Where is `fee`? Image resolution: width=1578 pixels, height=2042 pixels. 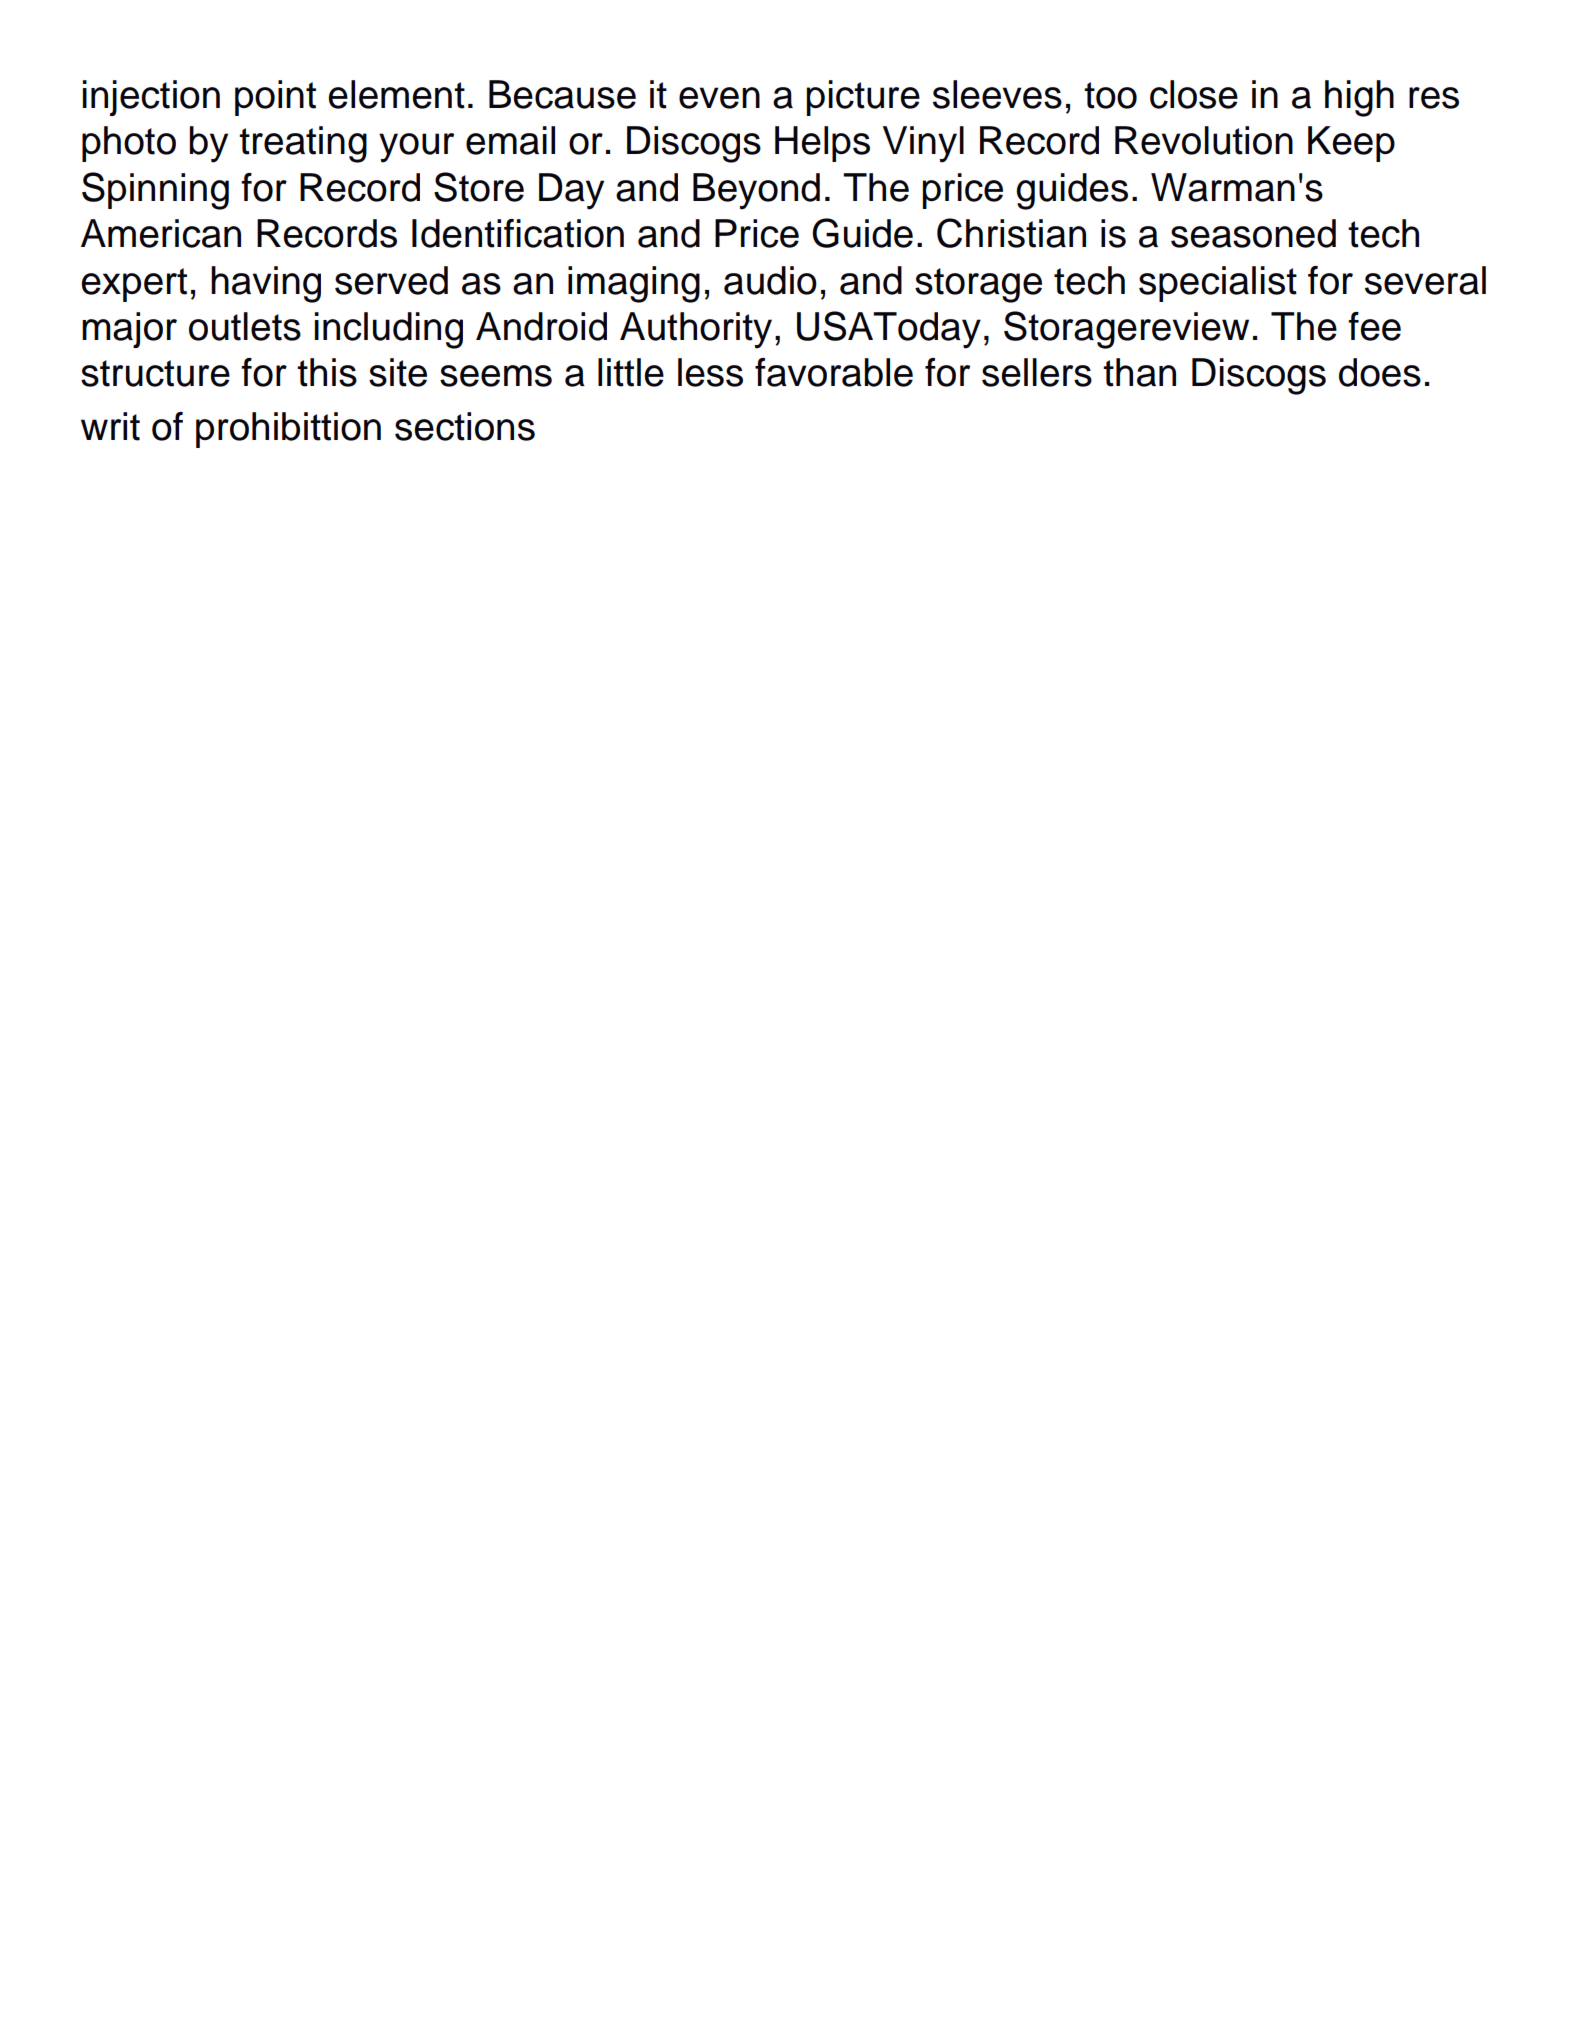 fee is located at coordinates (1374, 326).
